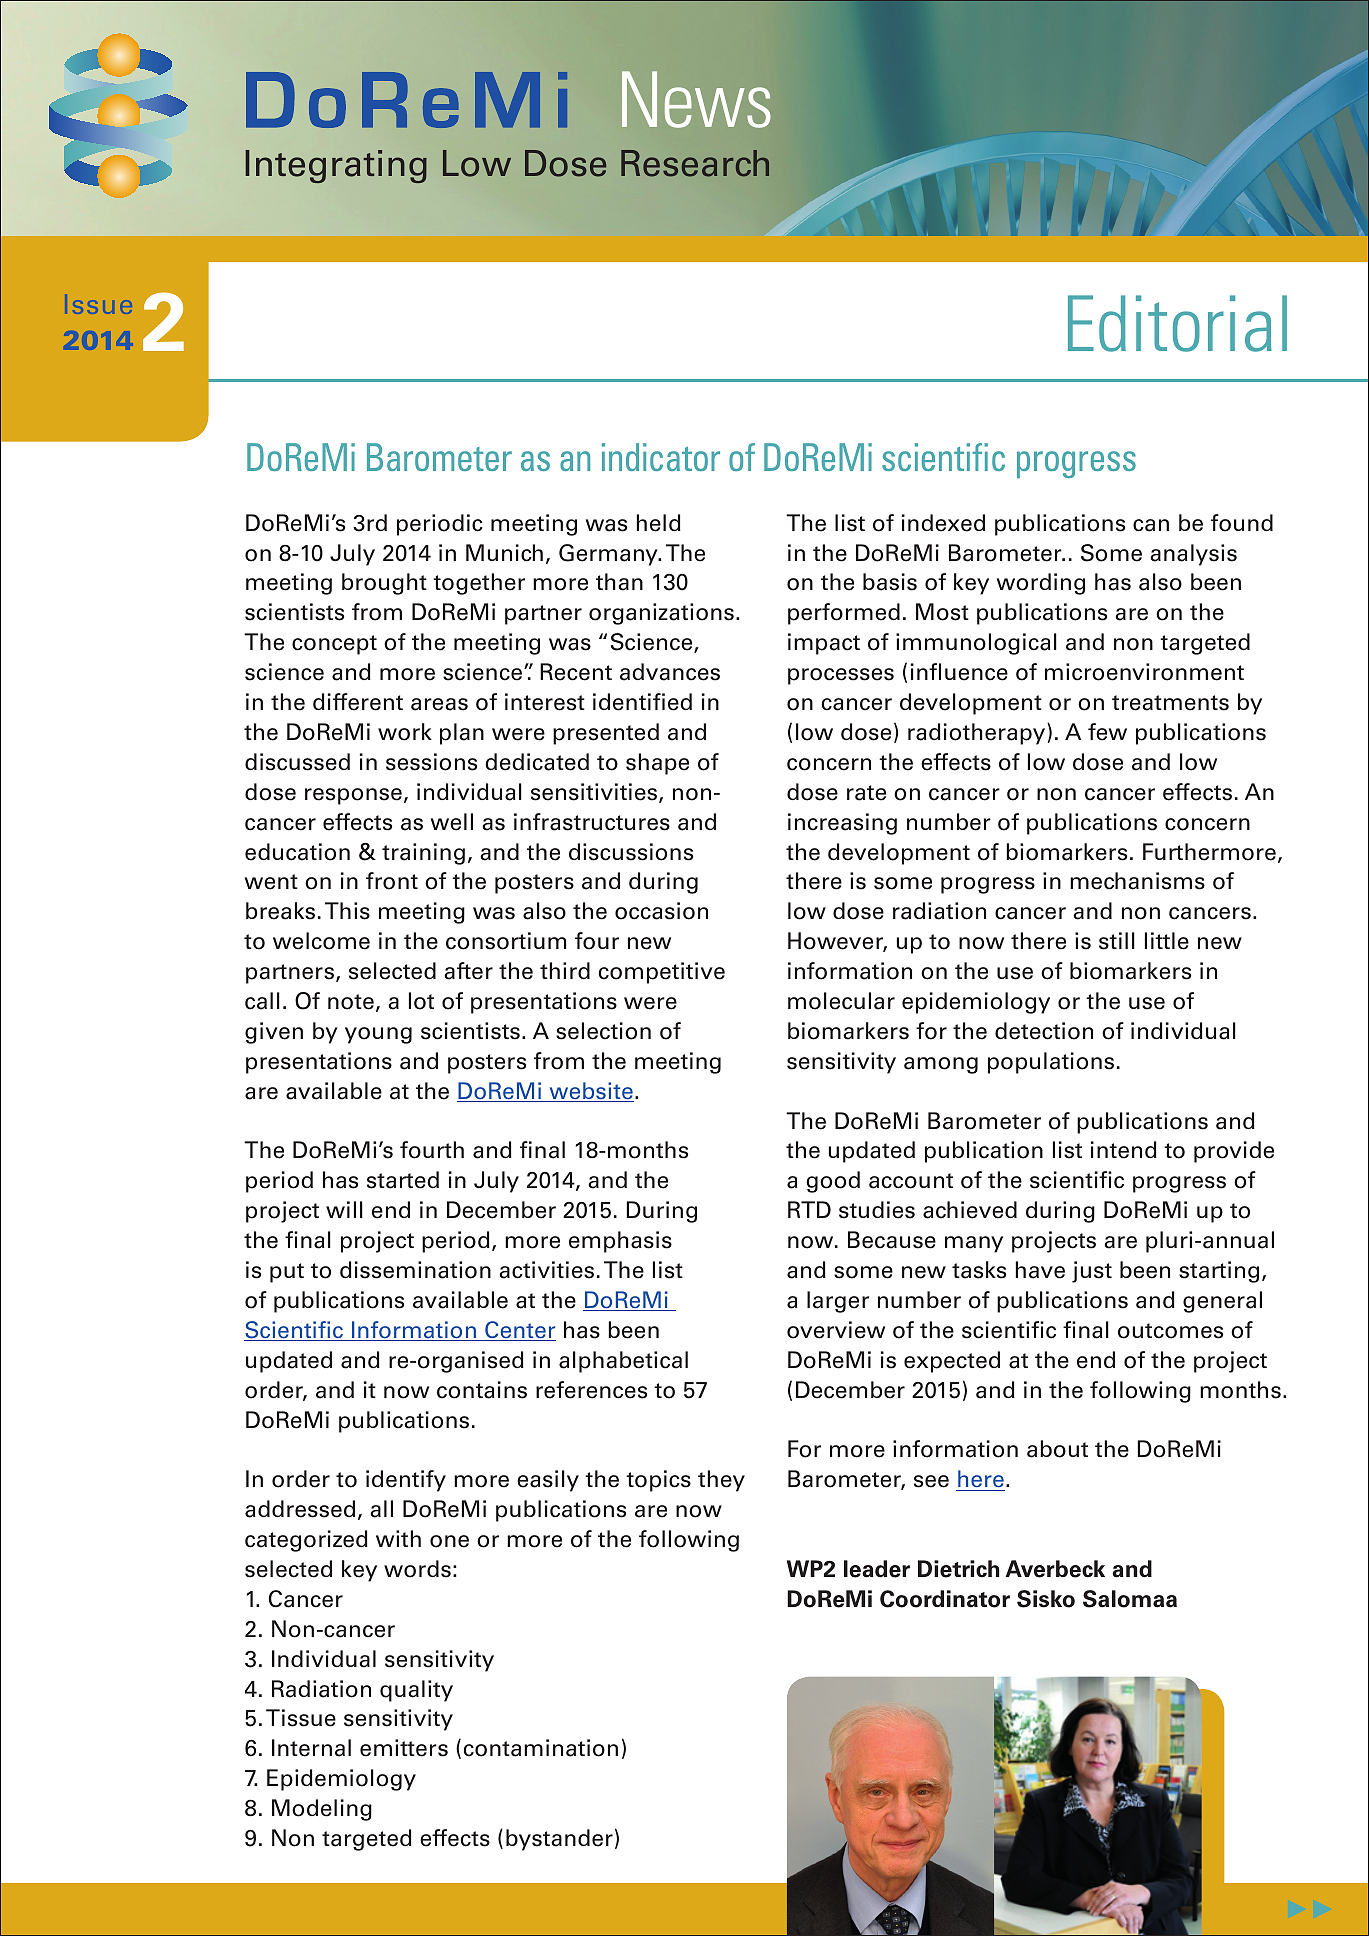 The height and width of the image is (1936, 1369). Describe the element at coordinates (336, 166) in the image. I see `Integrating` at that location.
